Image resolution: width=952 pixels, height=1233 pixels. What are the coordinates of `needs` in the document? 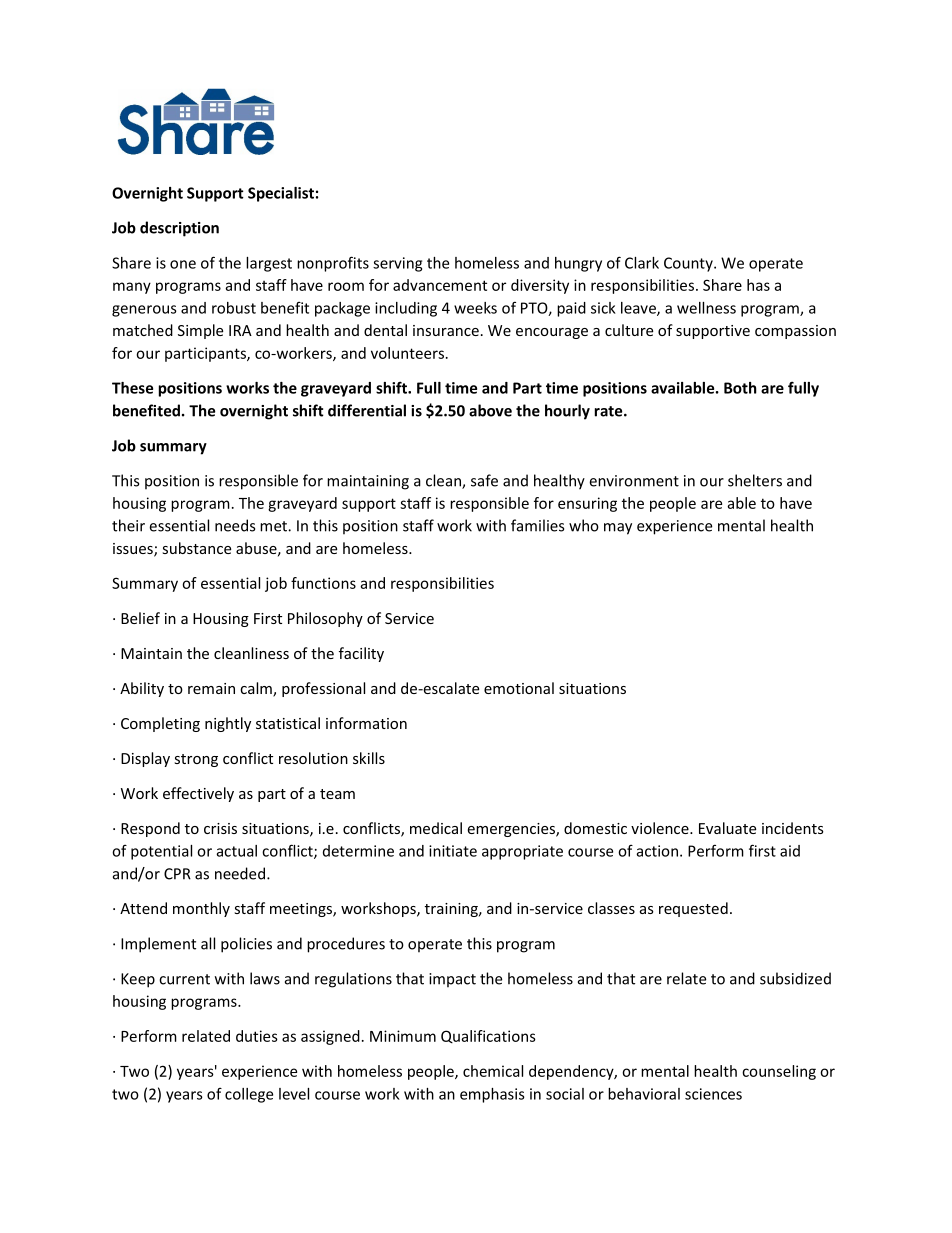 It's located at (235, 525).
